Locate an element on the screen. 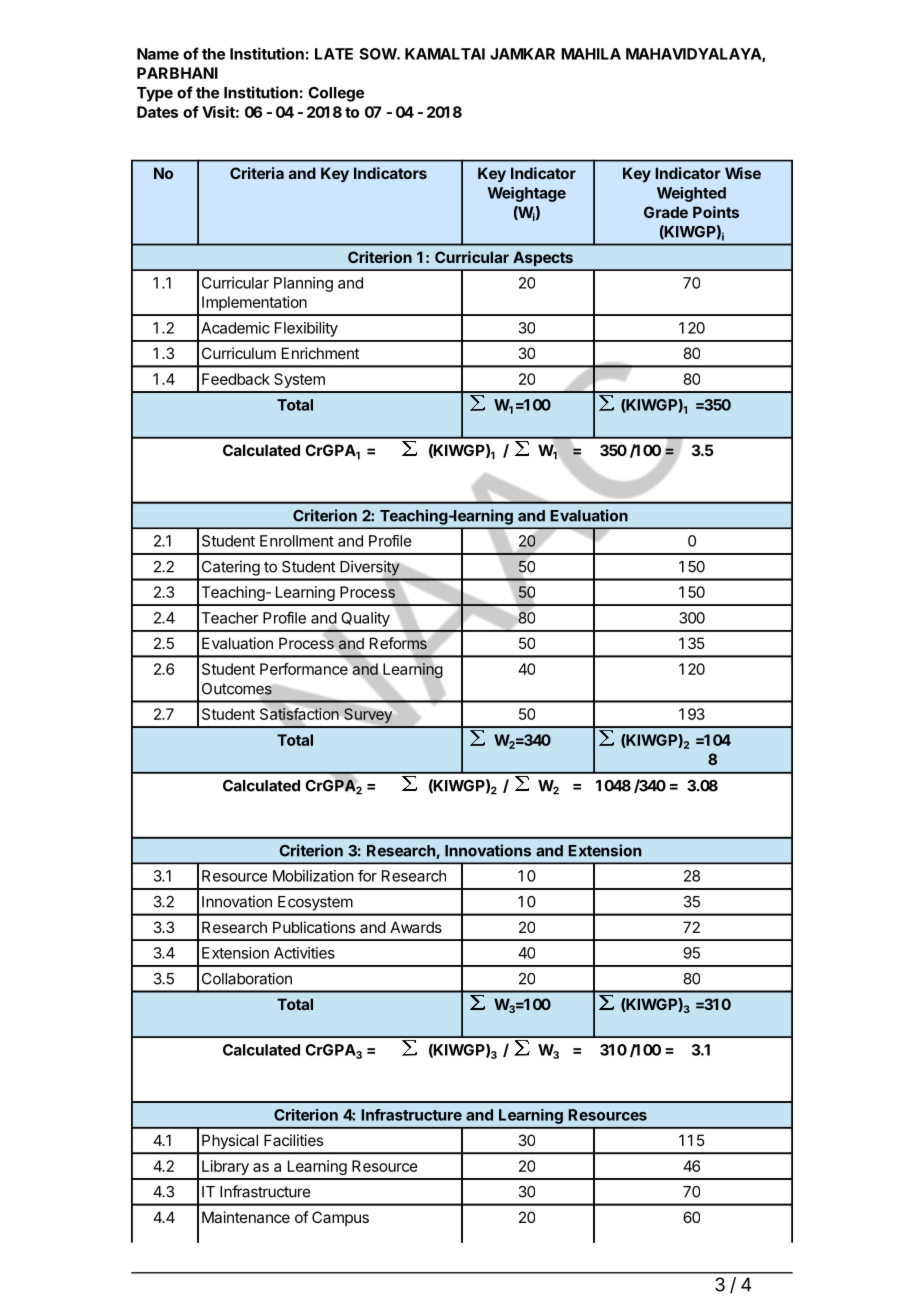  Weighted is located at coordinates (691, 194).
